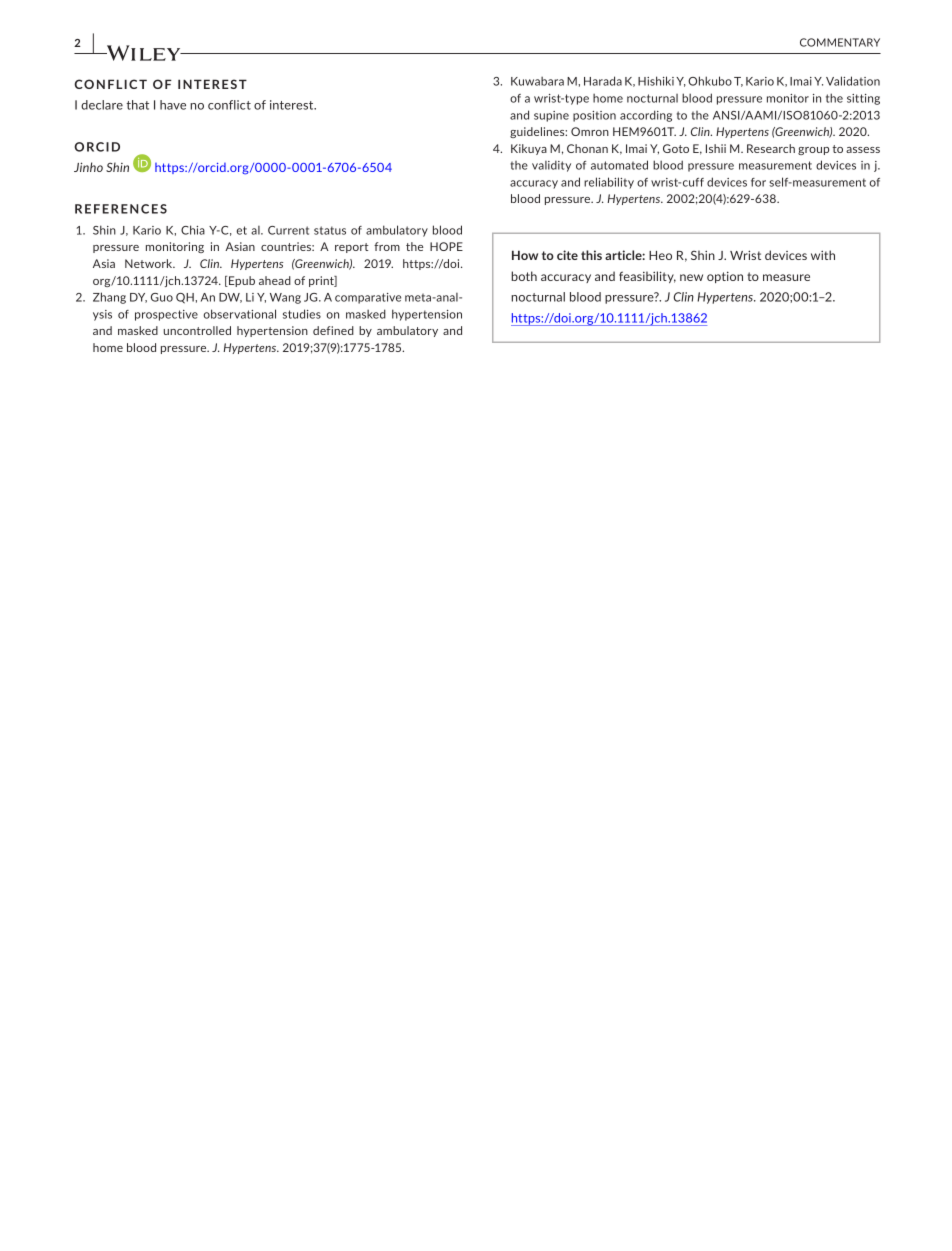 The image size is (952, 1251). What do you see at coordinates (166, 315) in the image?
I see `prospective` at bounding box center [166, 315].
